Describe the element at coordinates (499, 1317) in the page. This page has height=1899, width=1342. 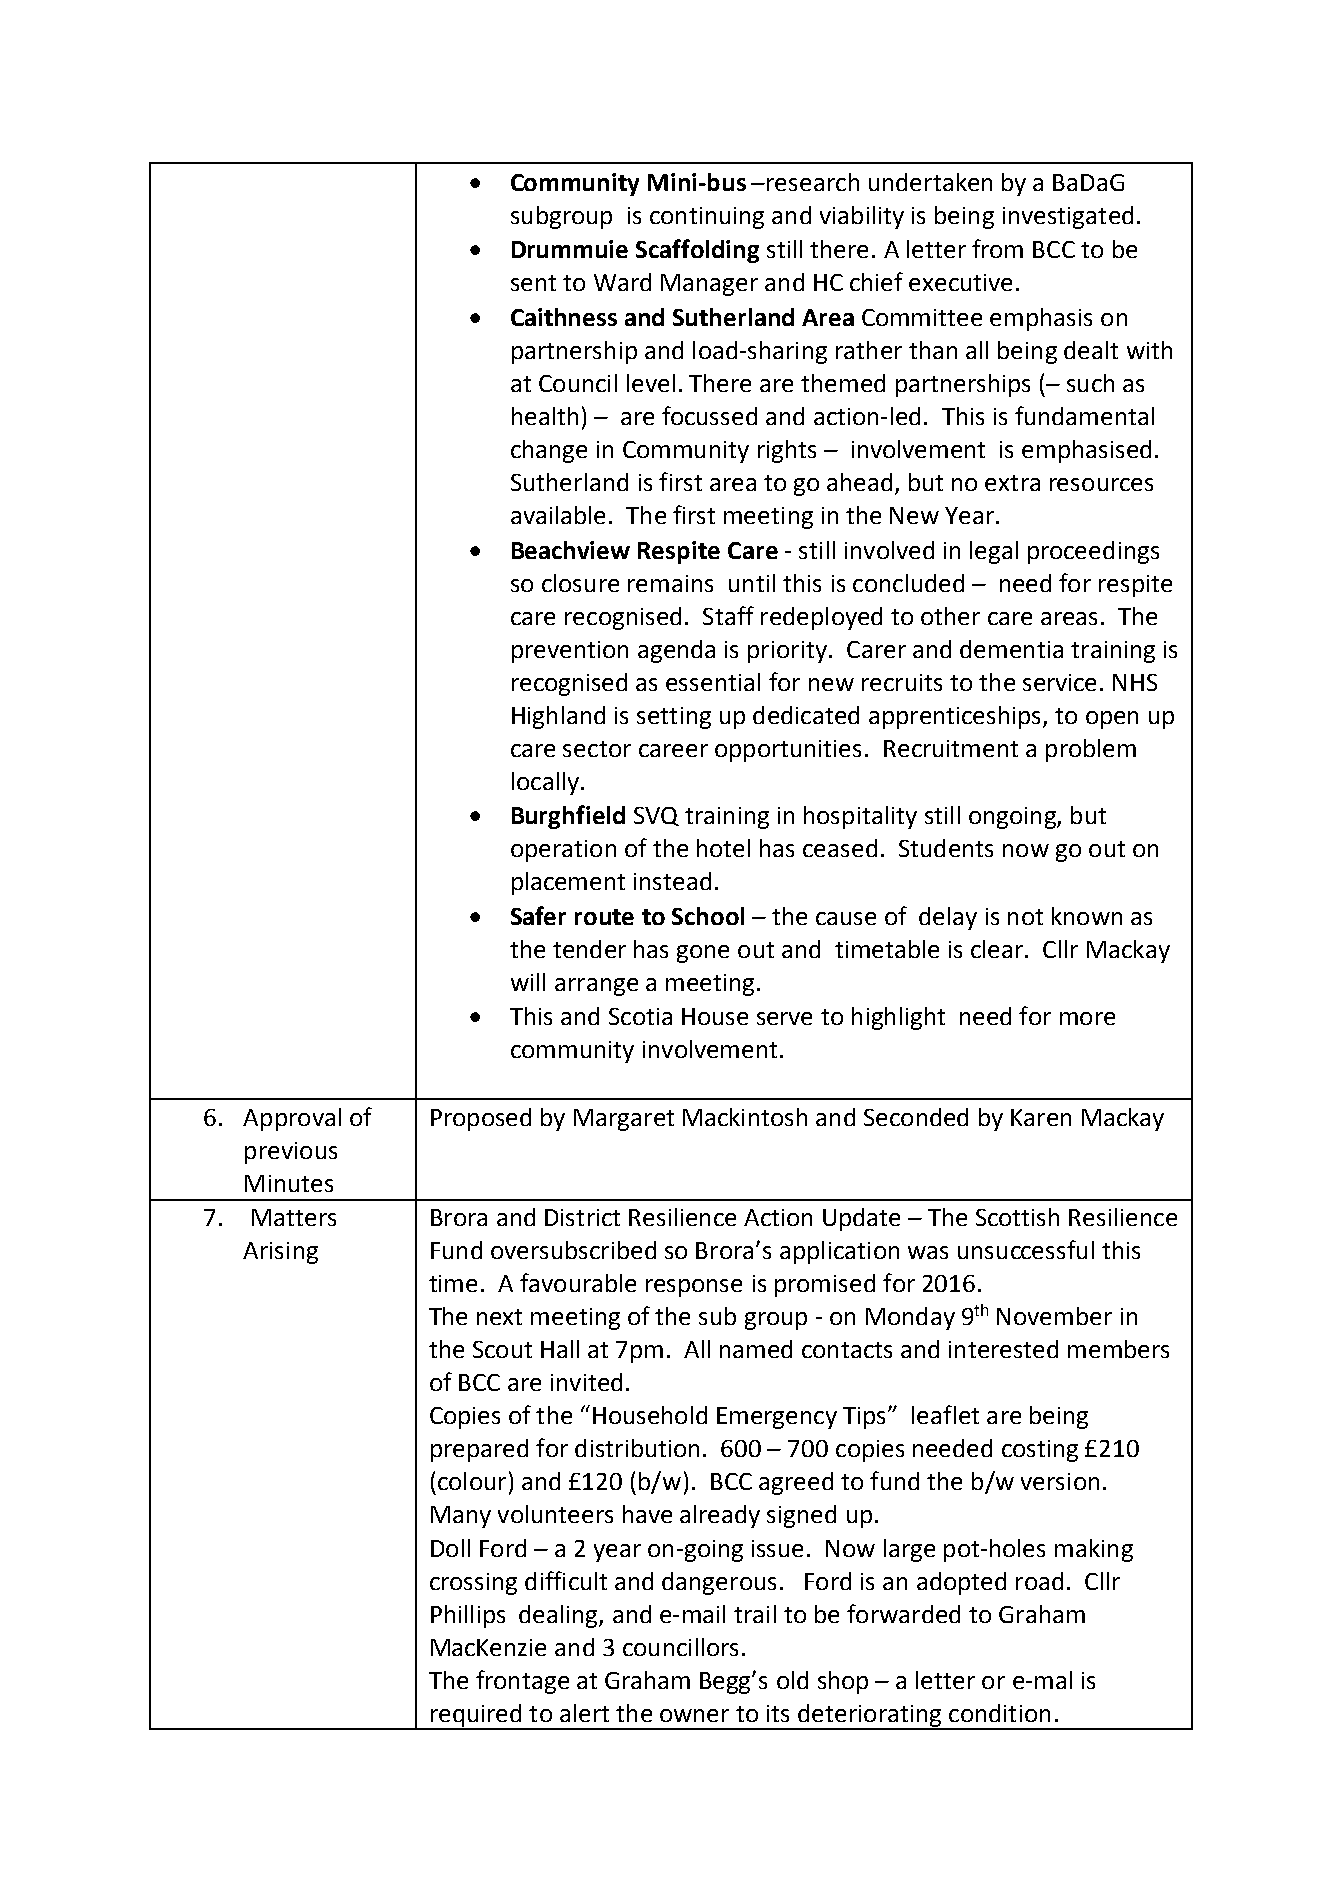
I see `next` at that location.
